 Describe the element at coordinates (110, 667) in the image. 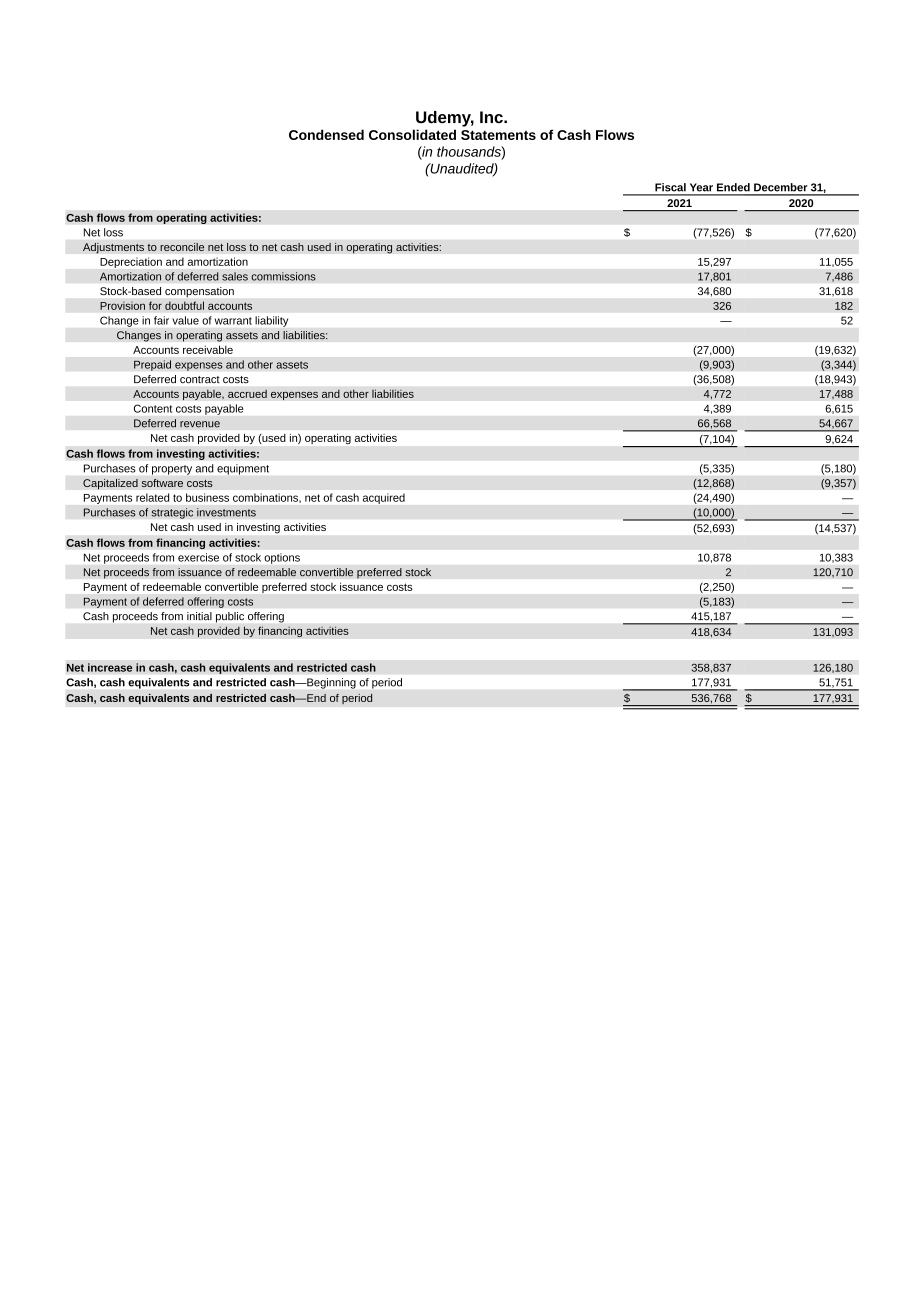

I see `increase` at that location.
